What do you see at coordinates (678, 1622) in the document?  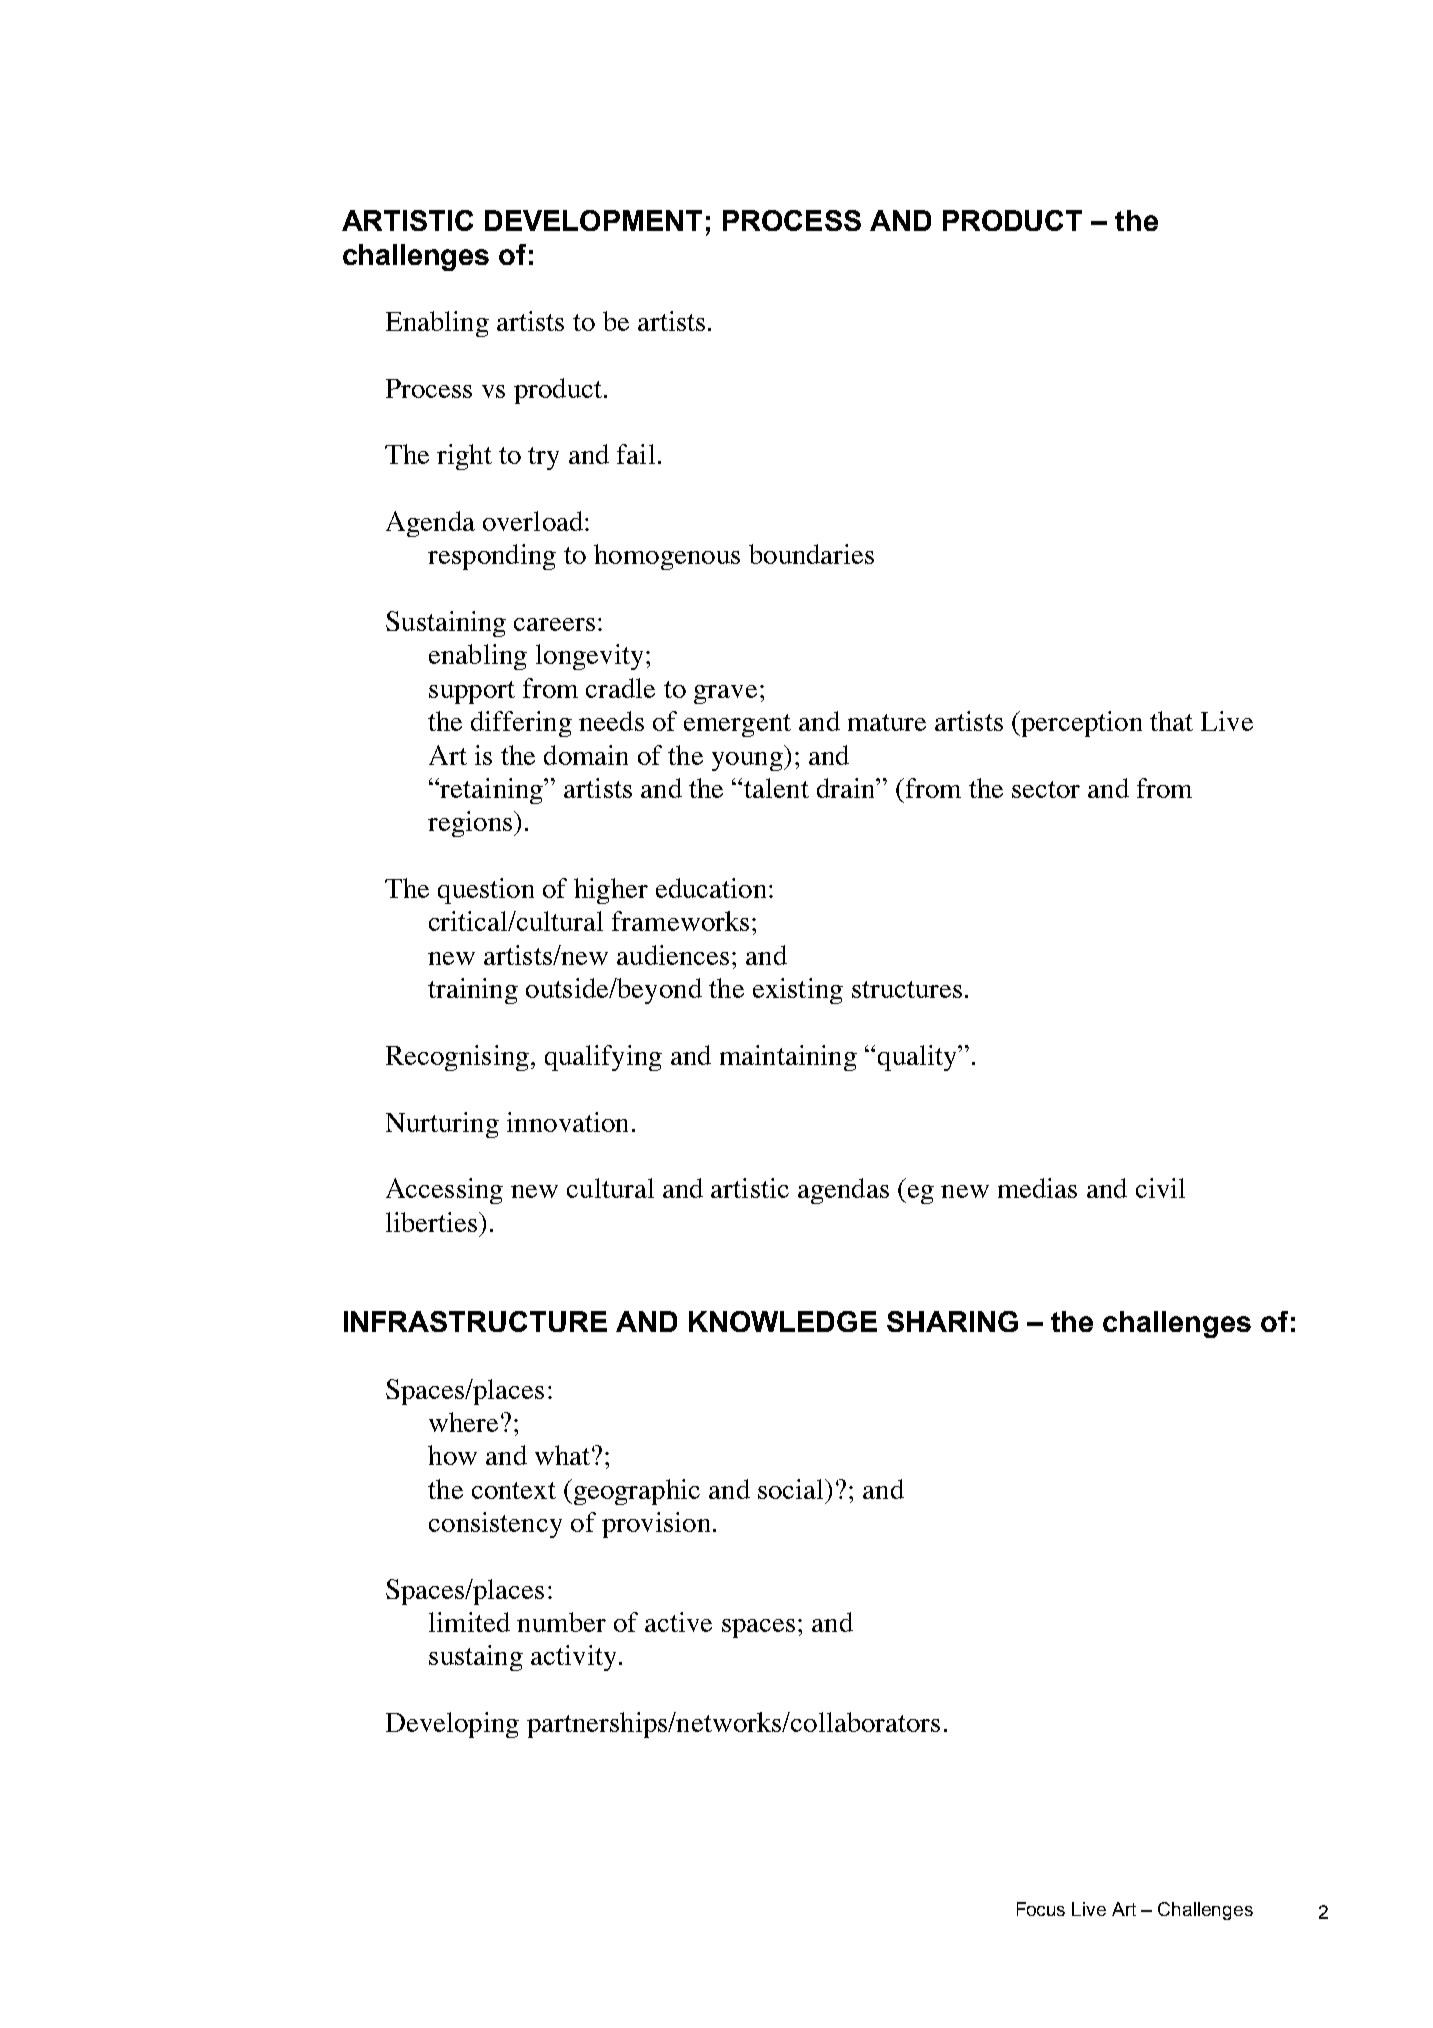 I see `active` at bounding box center [678, 1622].
